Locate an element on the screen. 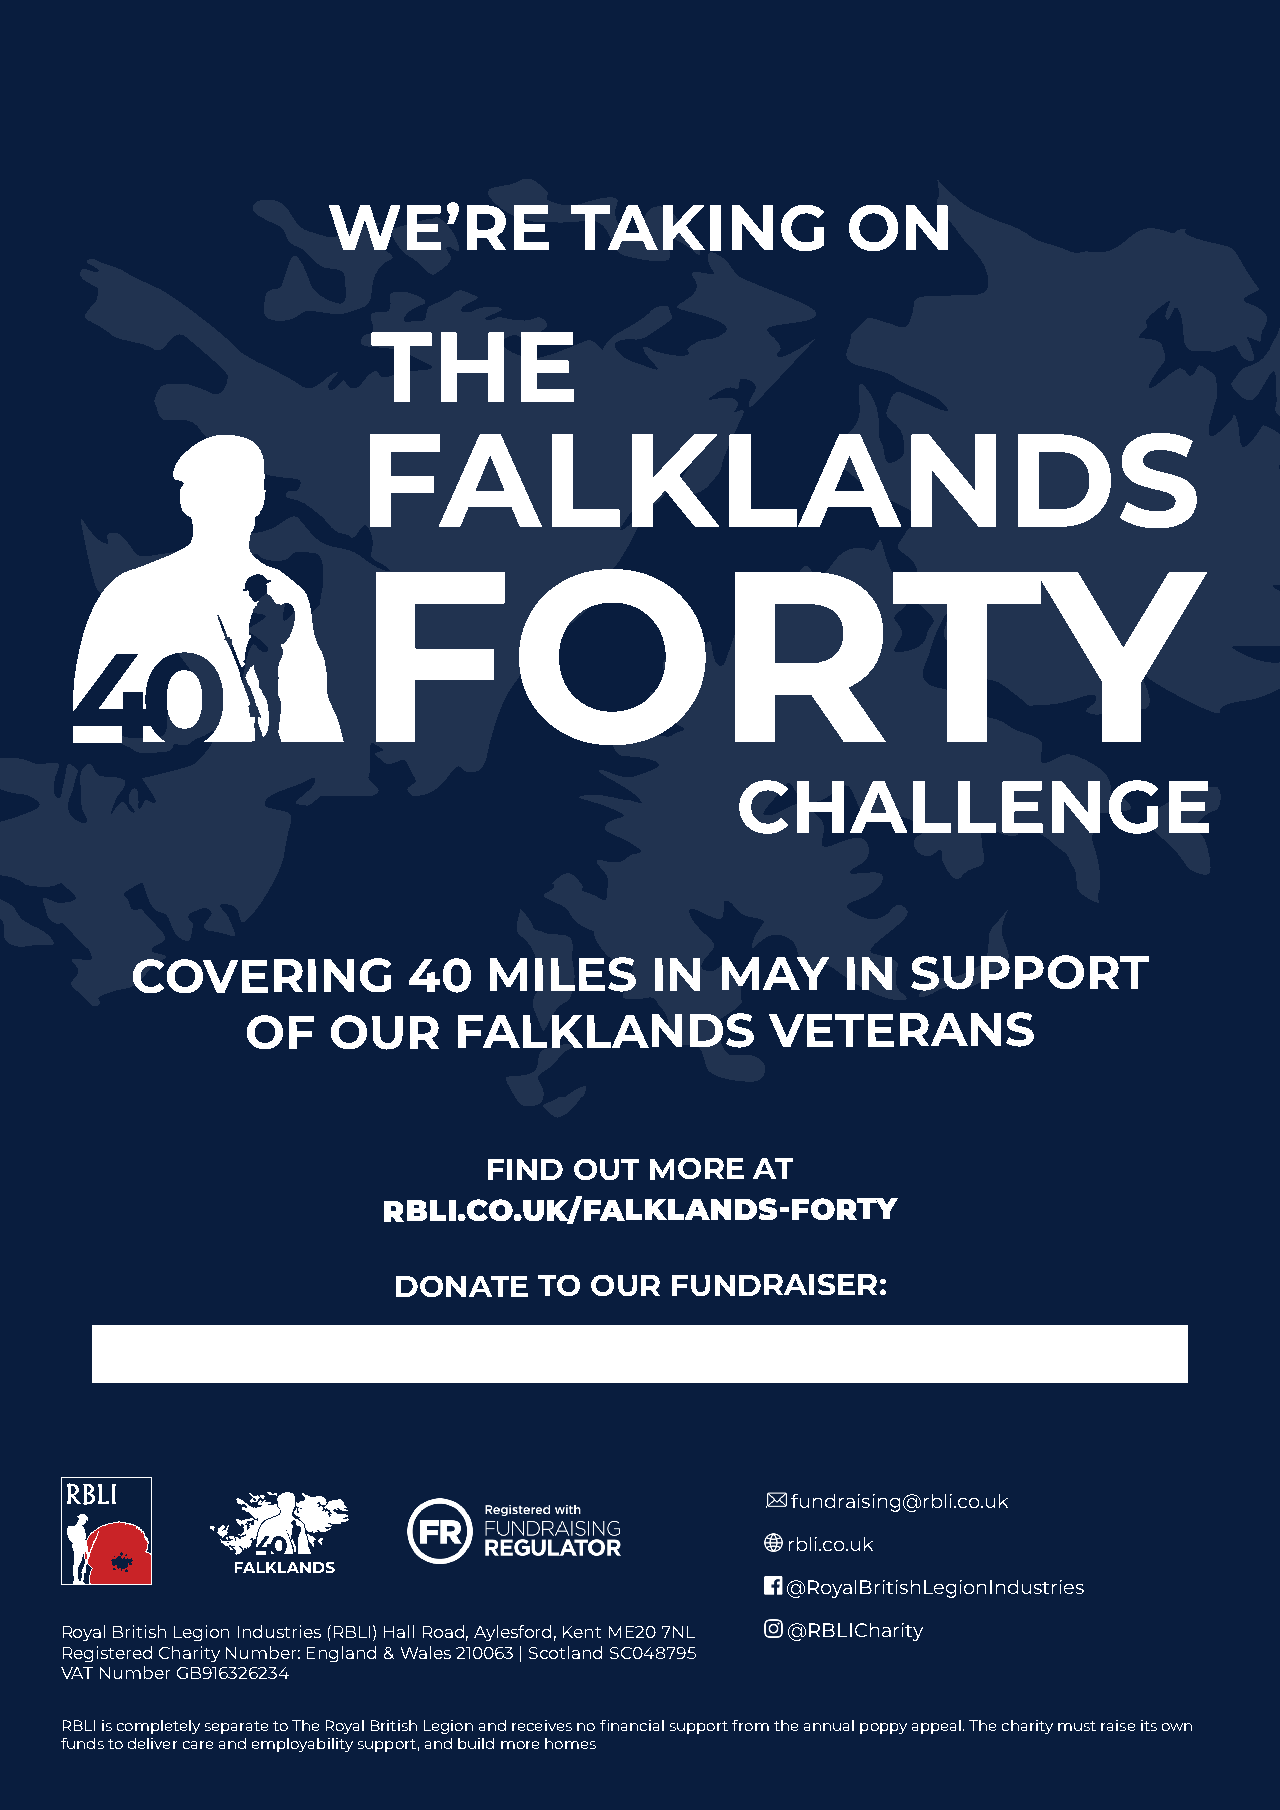 The image size is (1280, 1810). MAY is located at coordinates (775, 973).
